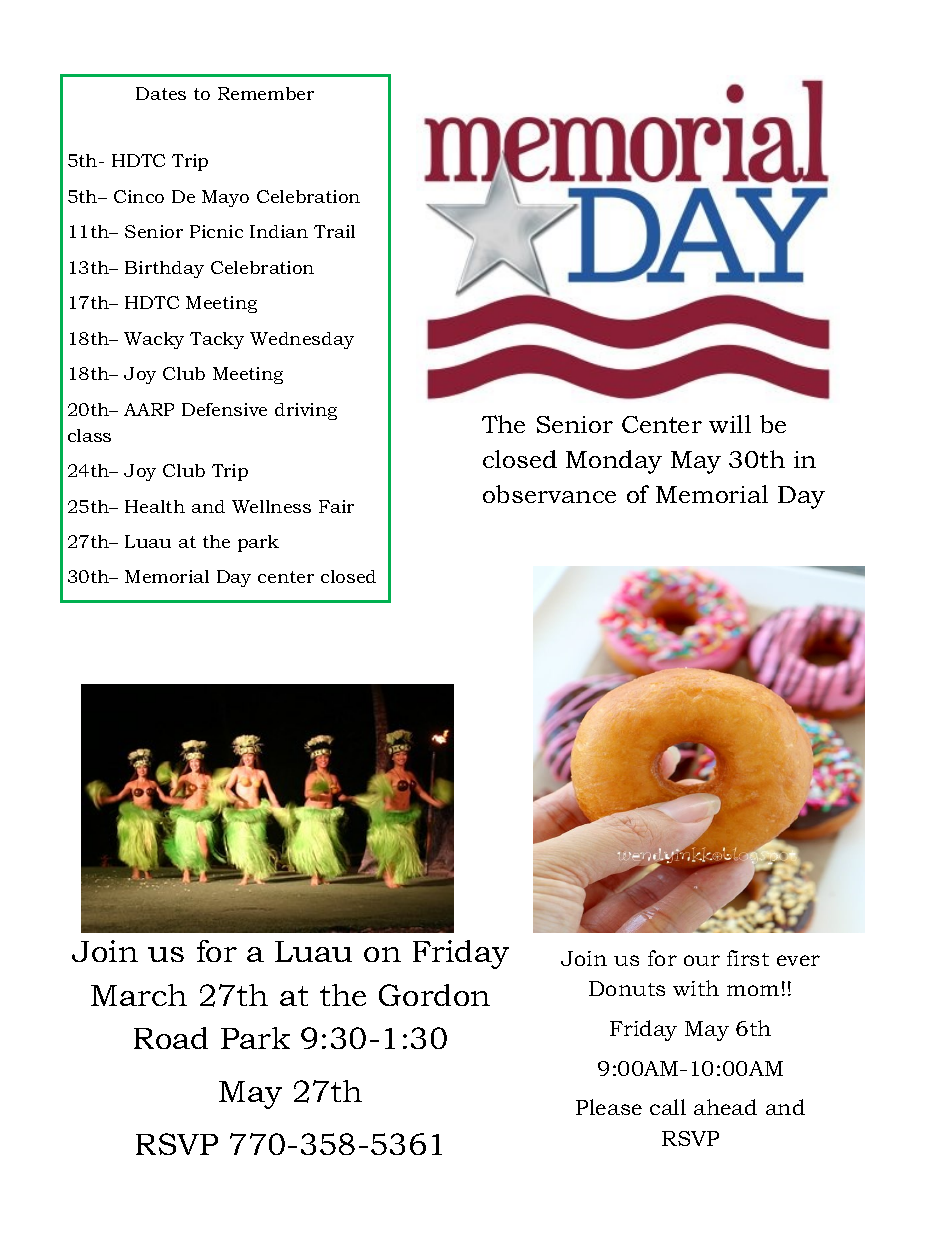 The image size is (952, 1233). I want to click on Road, so click(171, 1038).
